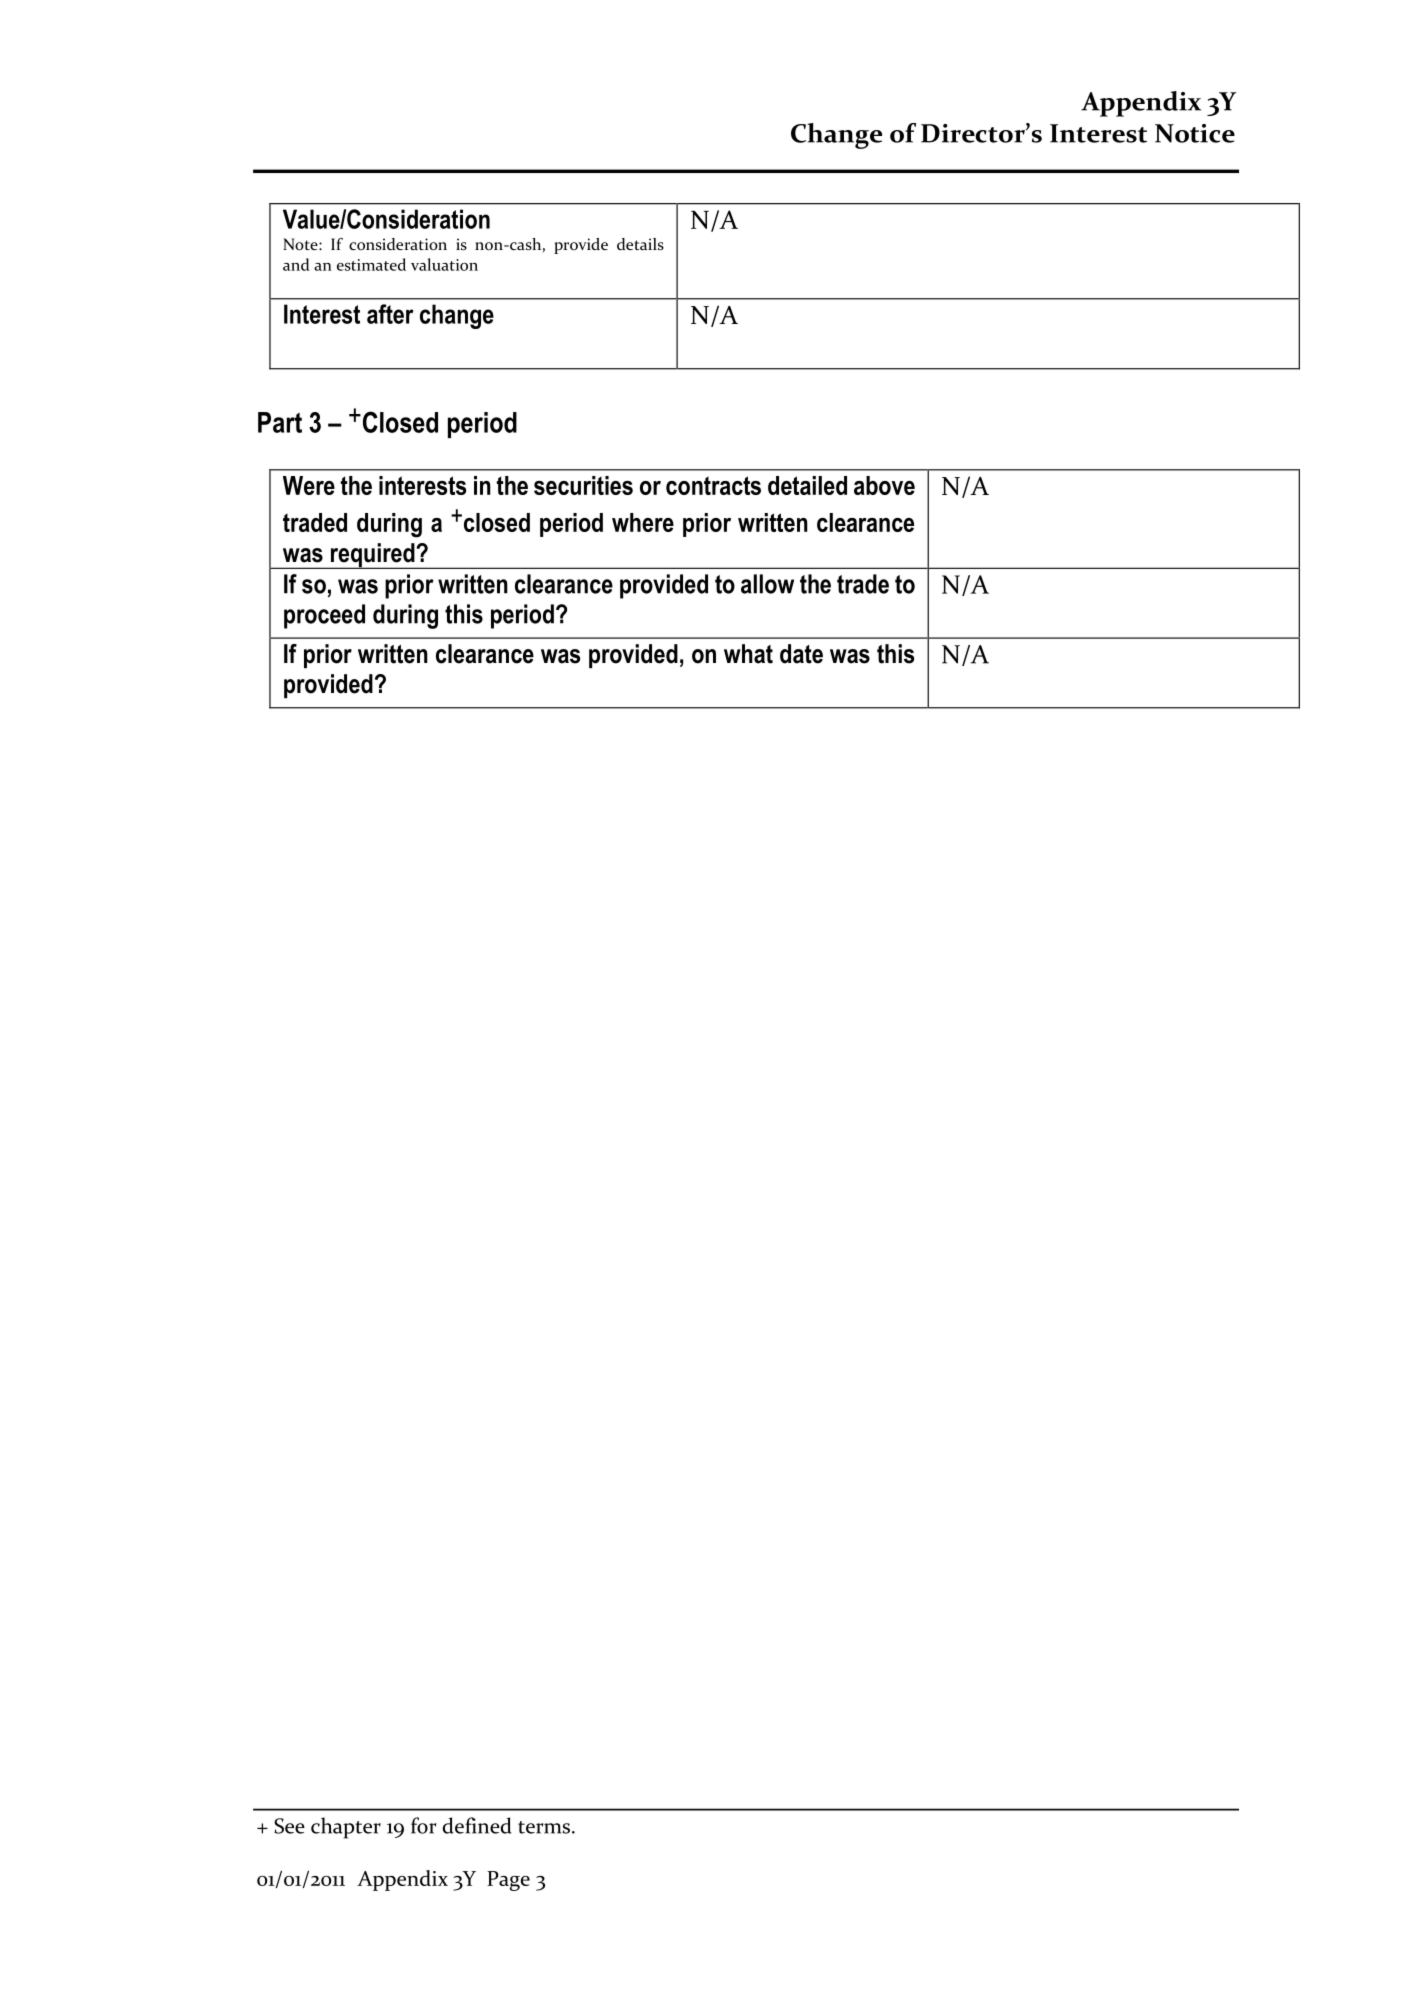 The width and height of the page is (1417, 2003). I want to click on defined, so click(477, 1825).
